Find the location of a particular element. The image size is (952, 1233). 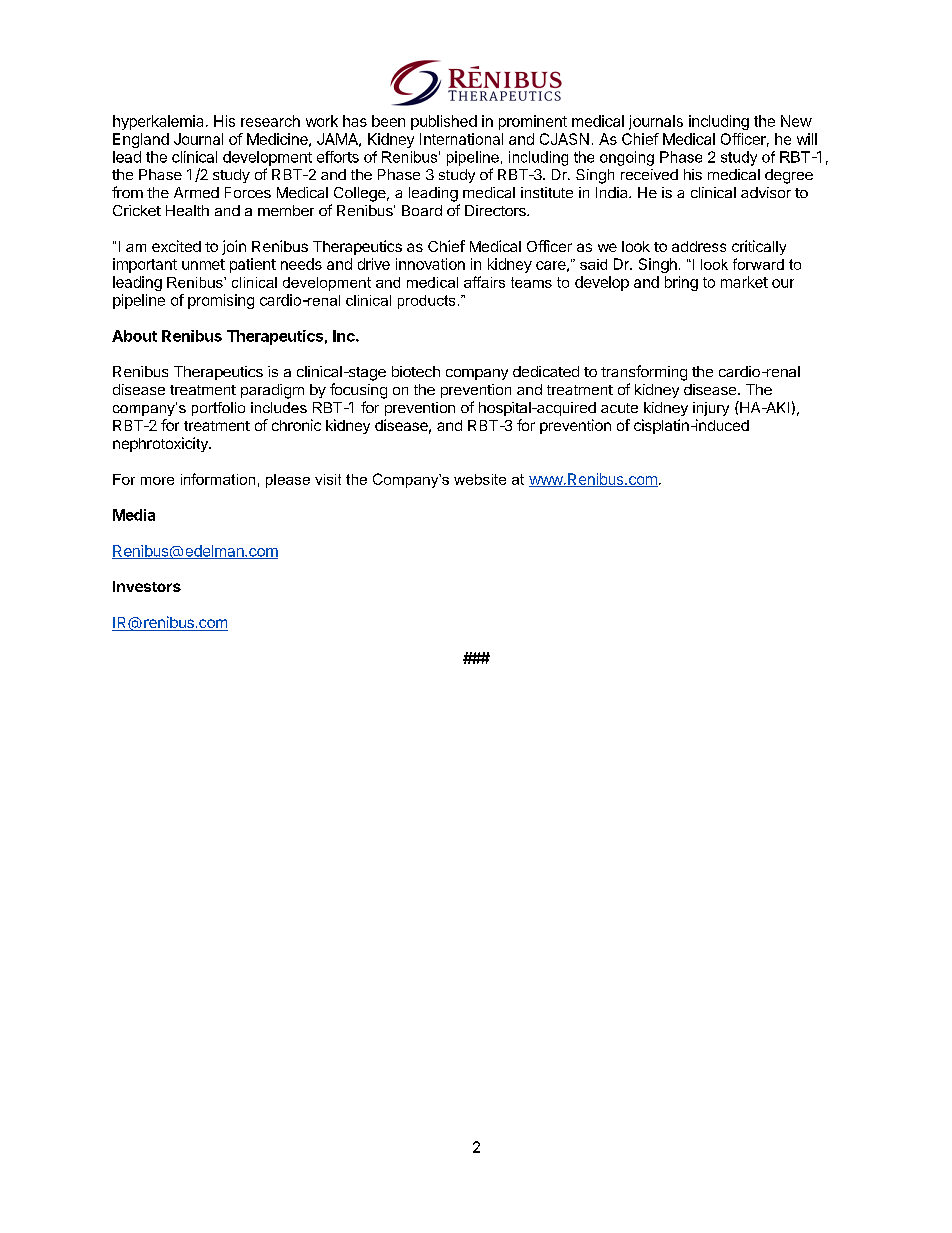

website is located at coordinates (480, 479).
